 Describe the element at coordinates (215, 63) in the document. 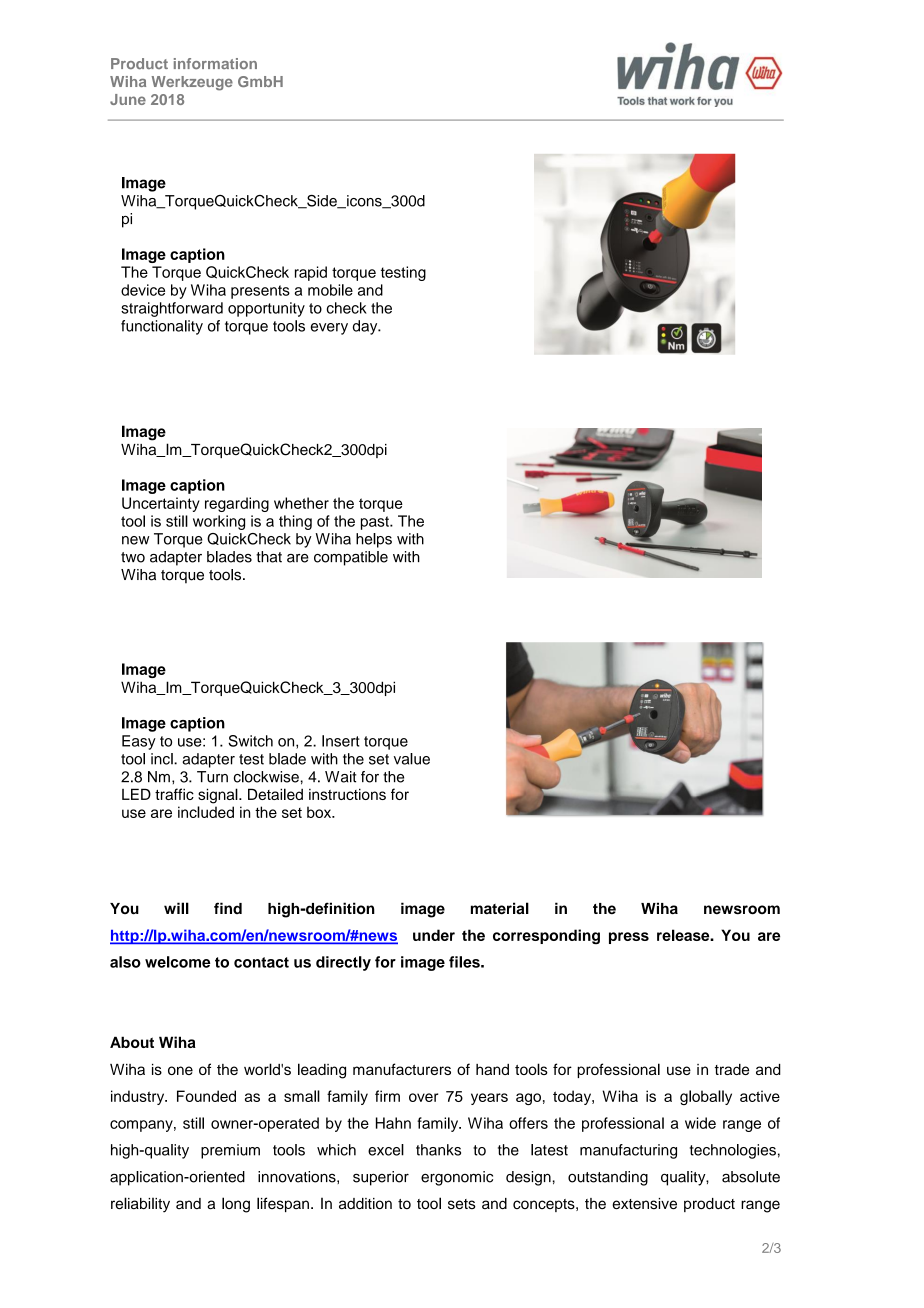

I see `information` at that location.
